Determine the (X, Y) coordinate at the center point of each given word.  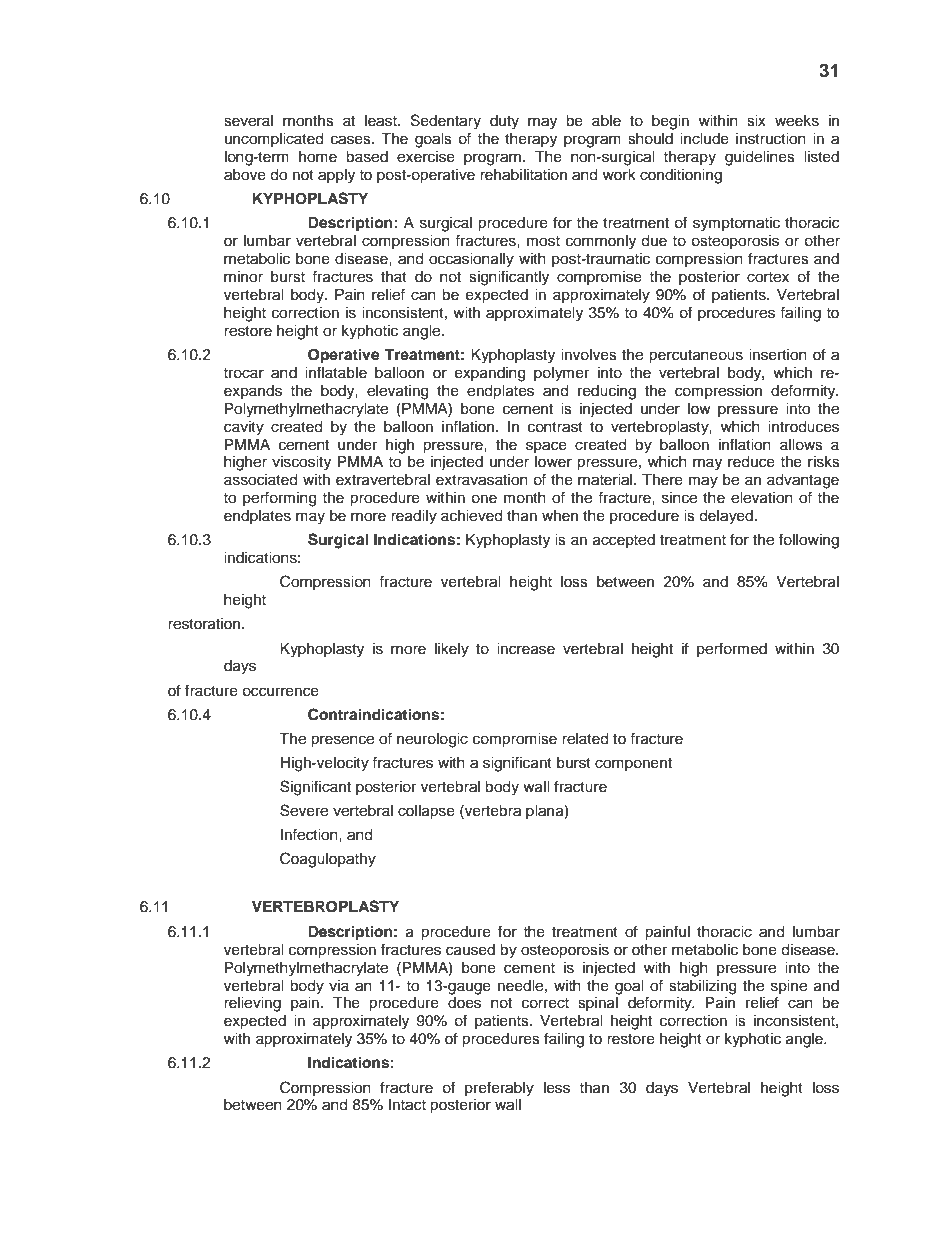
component (633, 764)
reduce (751, 462)
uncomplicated (274, 140)
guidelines (760, 158)
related (585, 739)
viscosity (301, 463)
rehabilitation (523, 175)
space (546, 447)
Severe (304, 810)
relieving (252, 1004)
